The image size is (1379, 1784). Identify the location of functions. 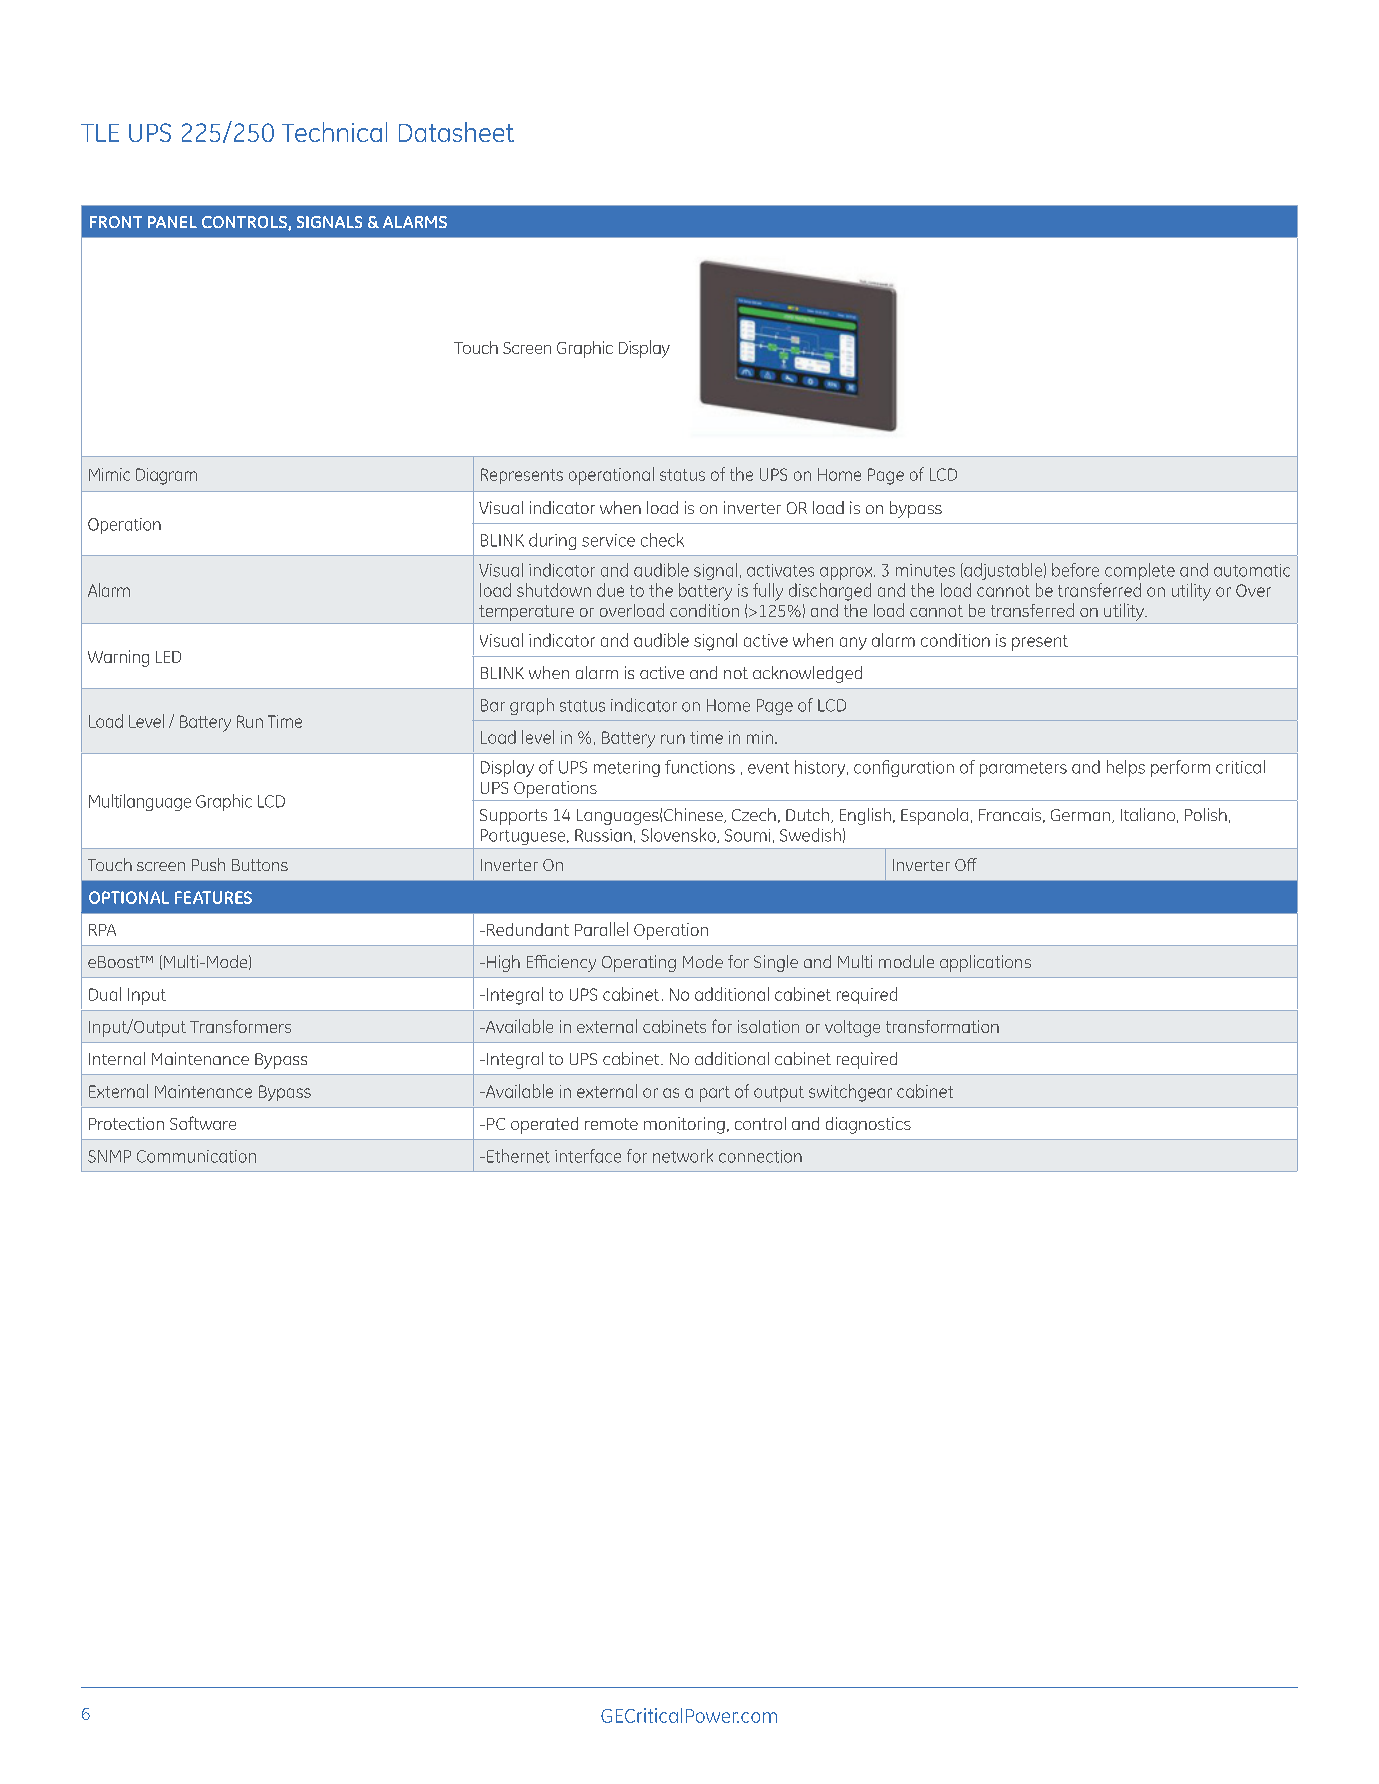
(700, 767).
